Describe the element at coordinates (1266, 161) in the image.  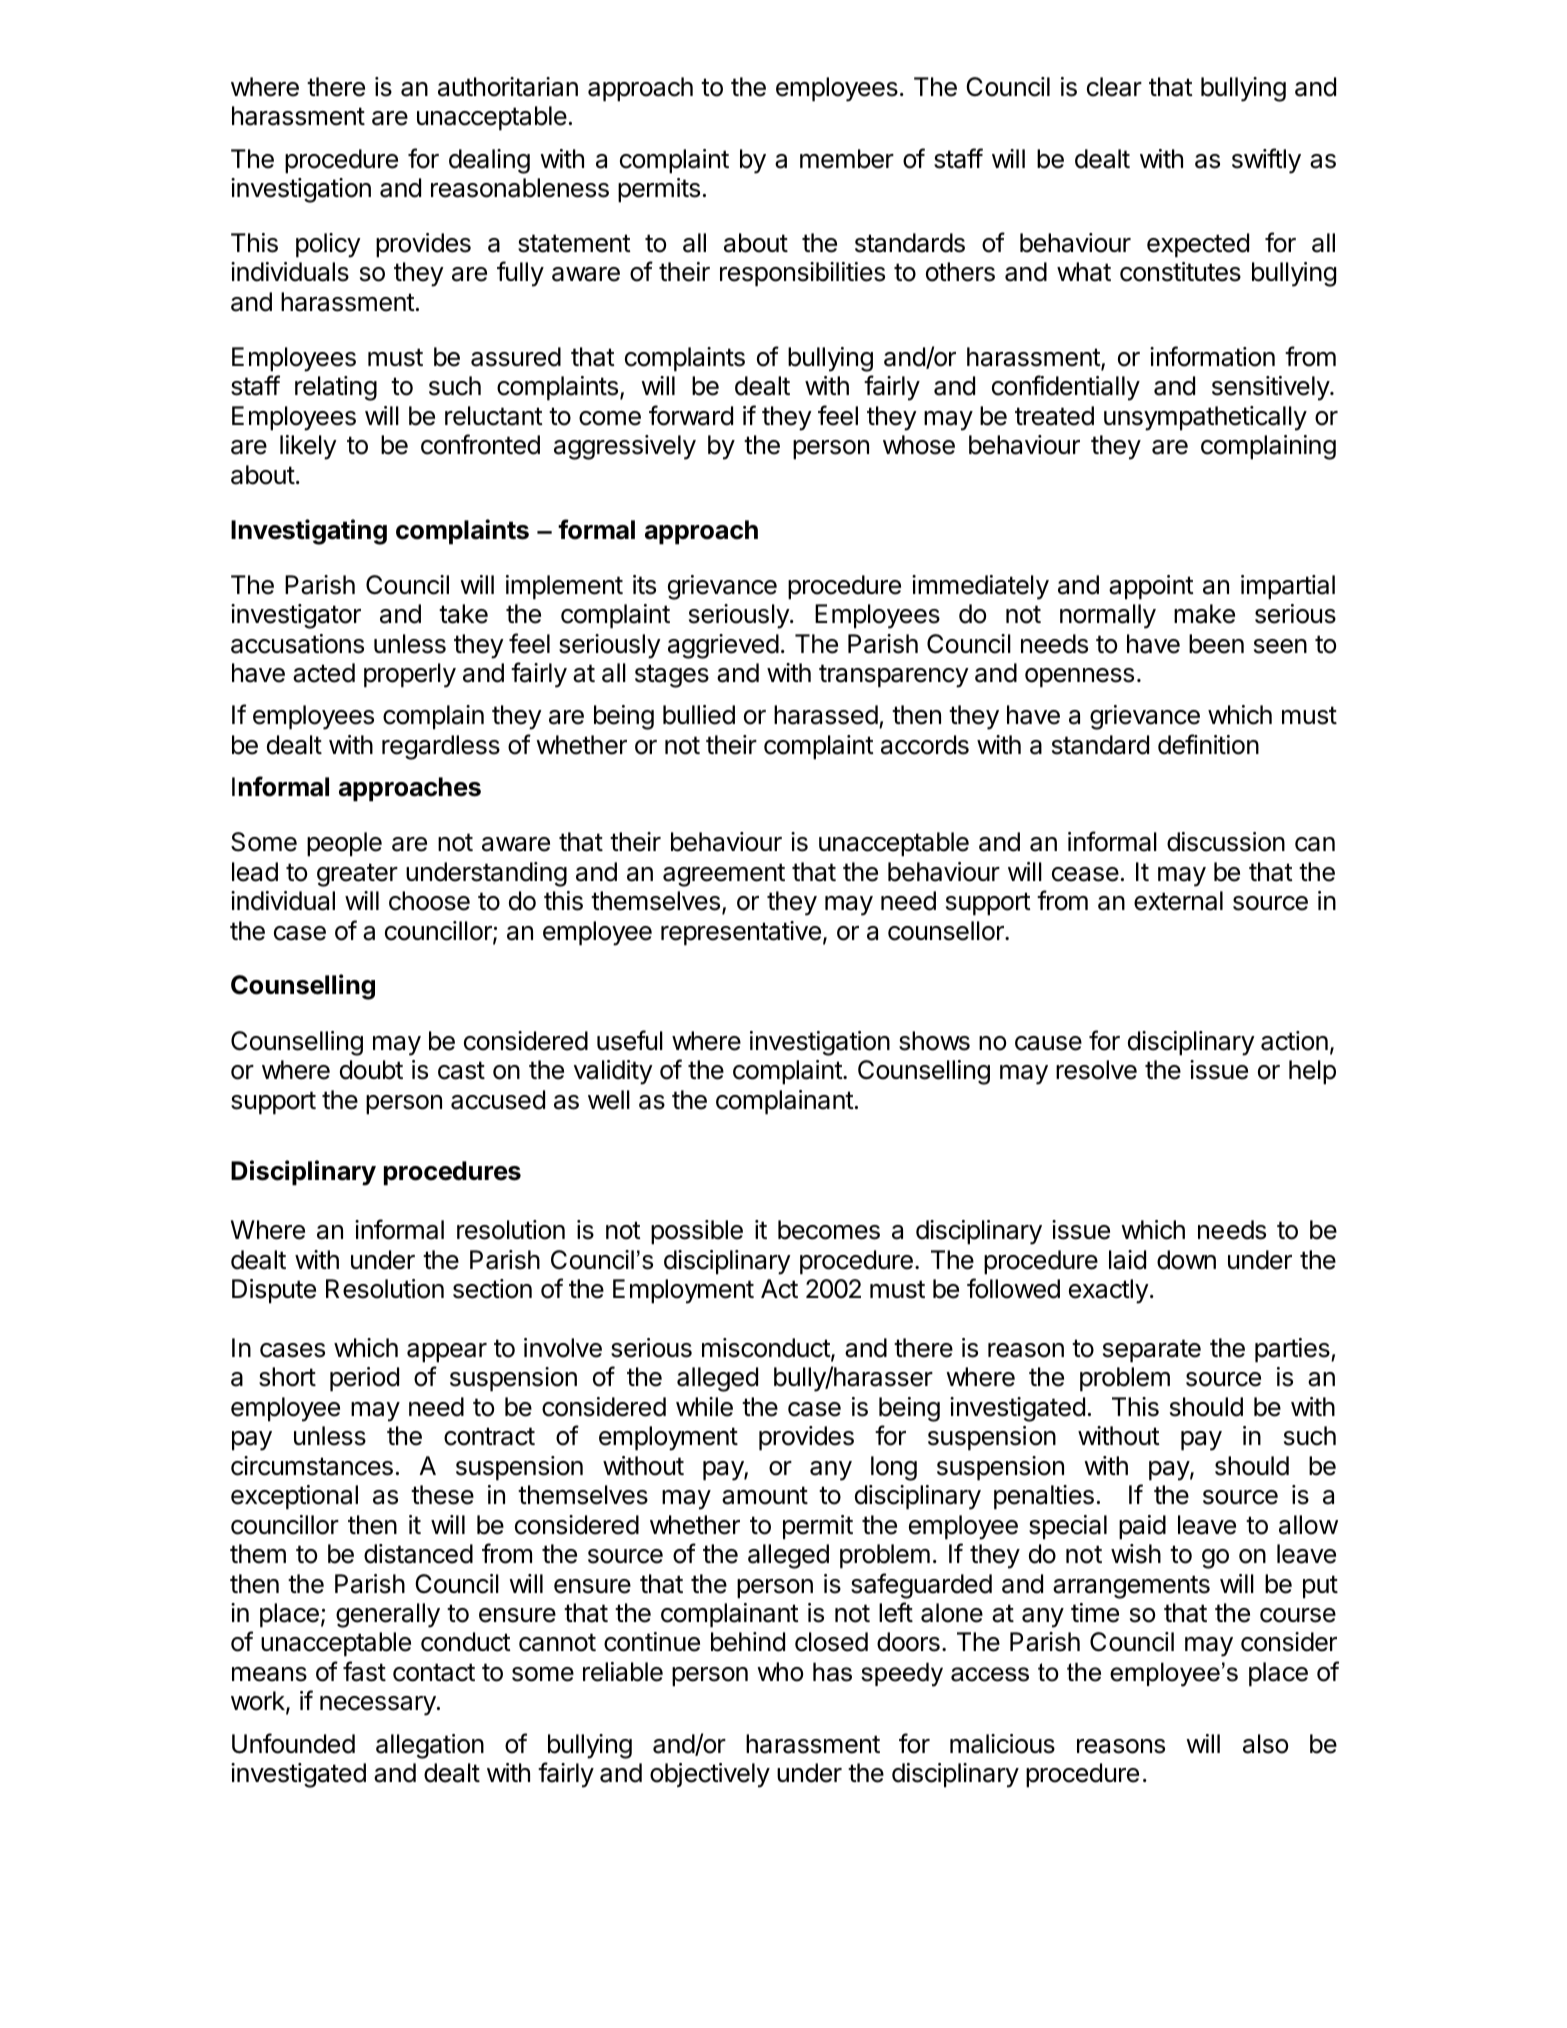
I see `swiftly` at that location.
